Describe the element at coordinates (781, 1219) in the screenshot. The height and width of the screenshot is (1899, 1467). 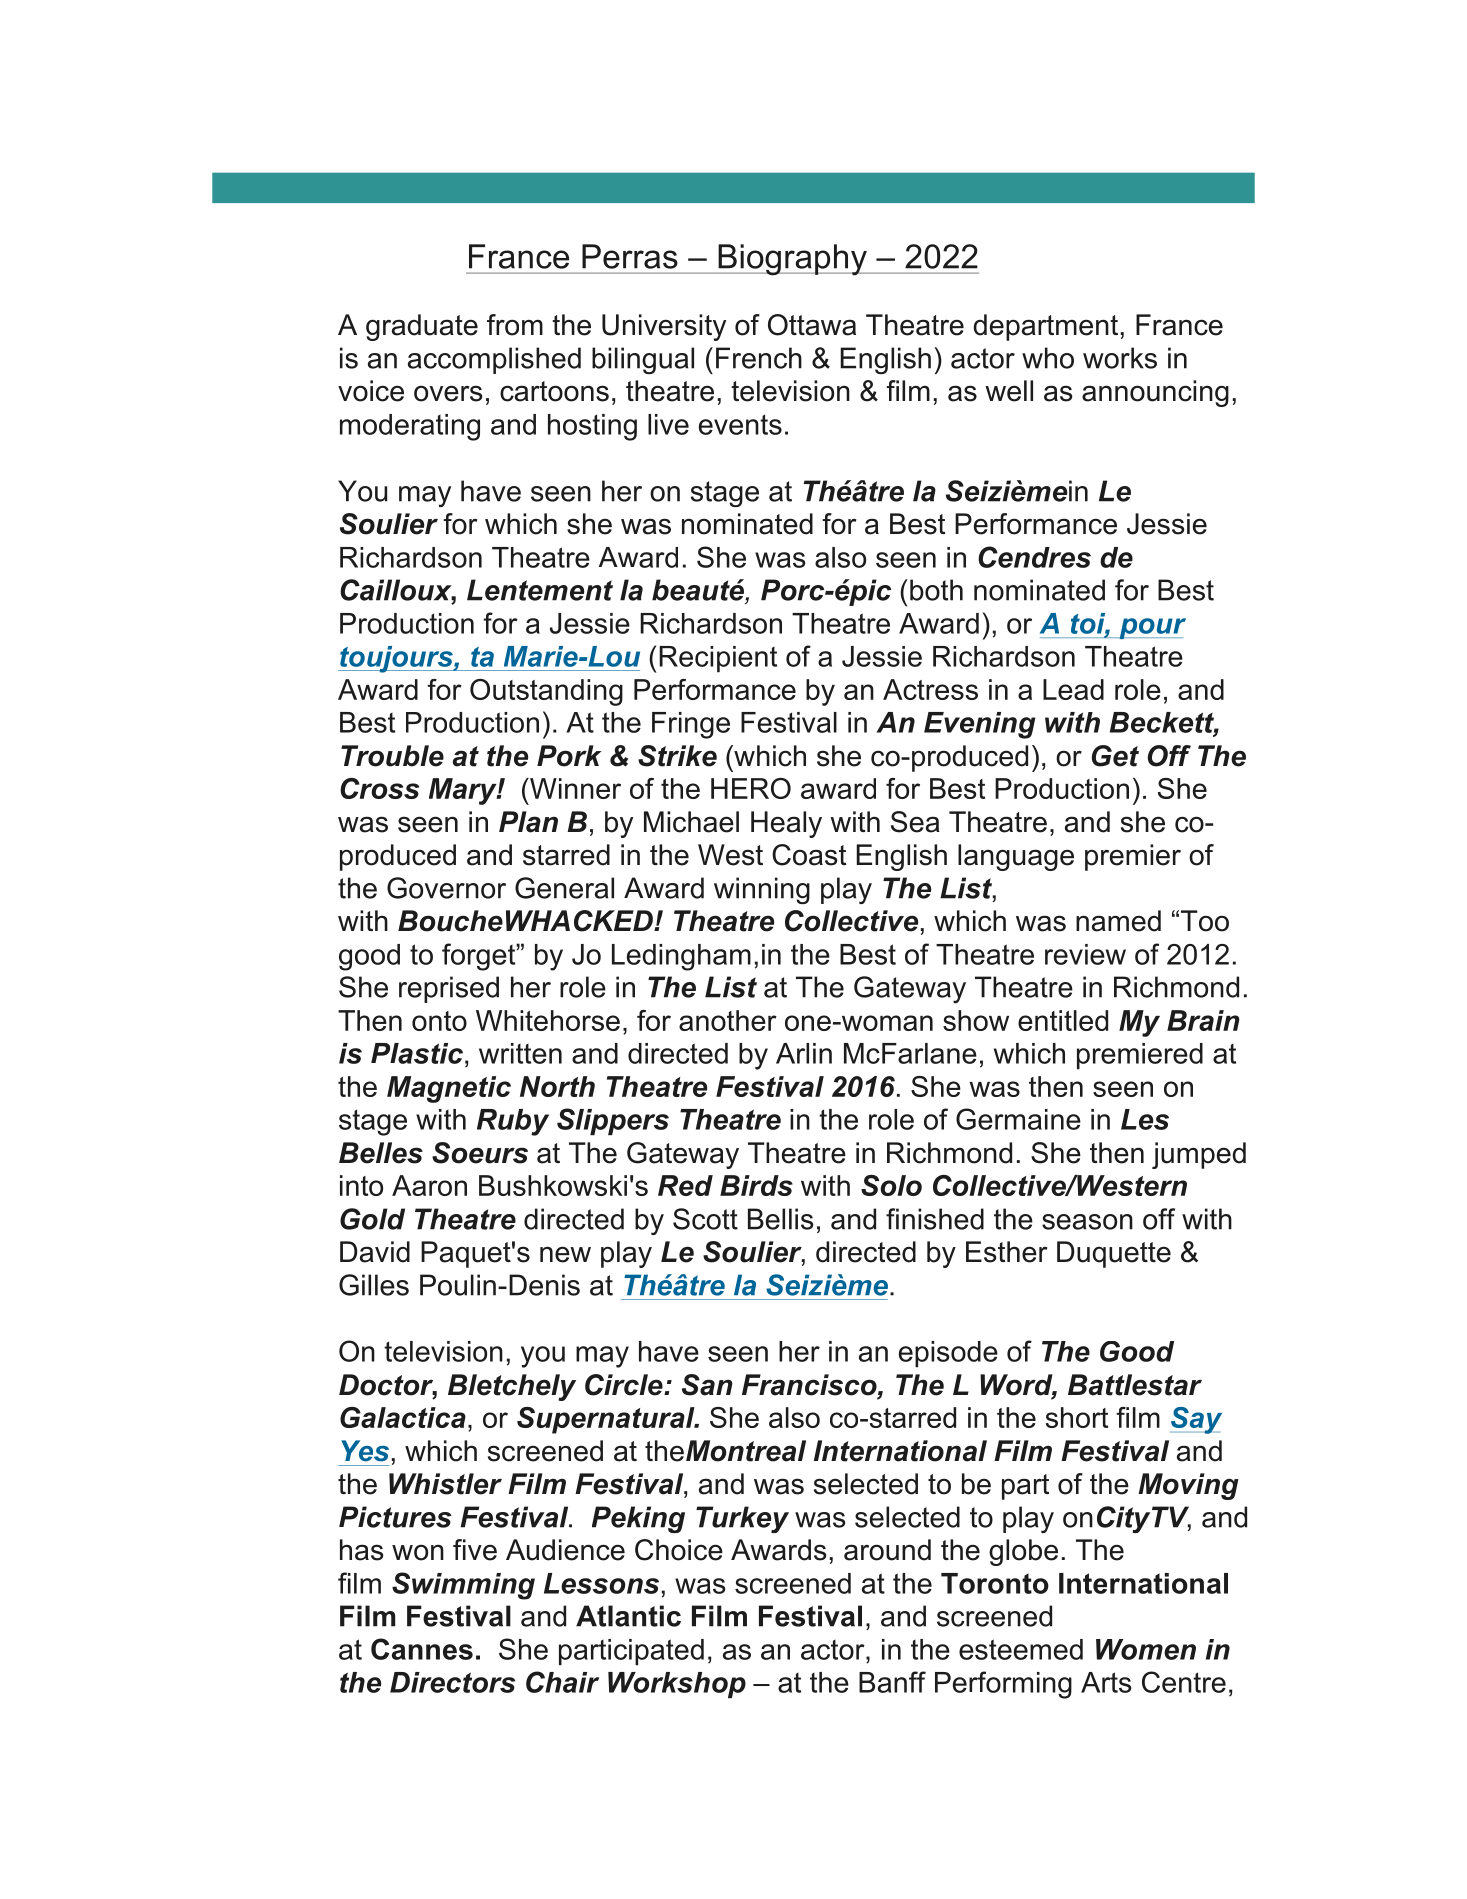
I see `Bellis` at that location.
